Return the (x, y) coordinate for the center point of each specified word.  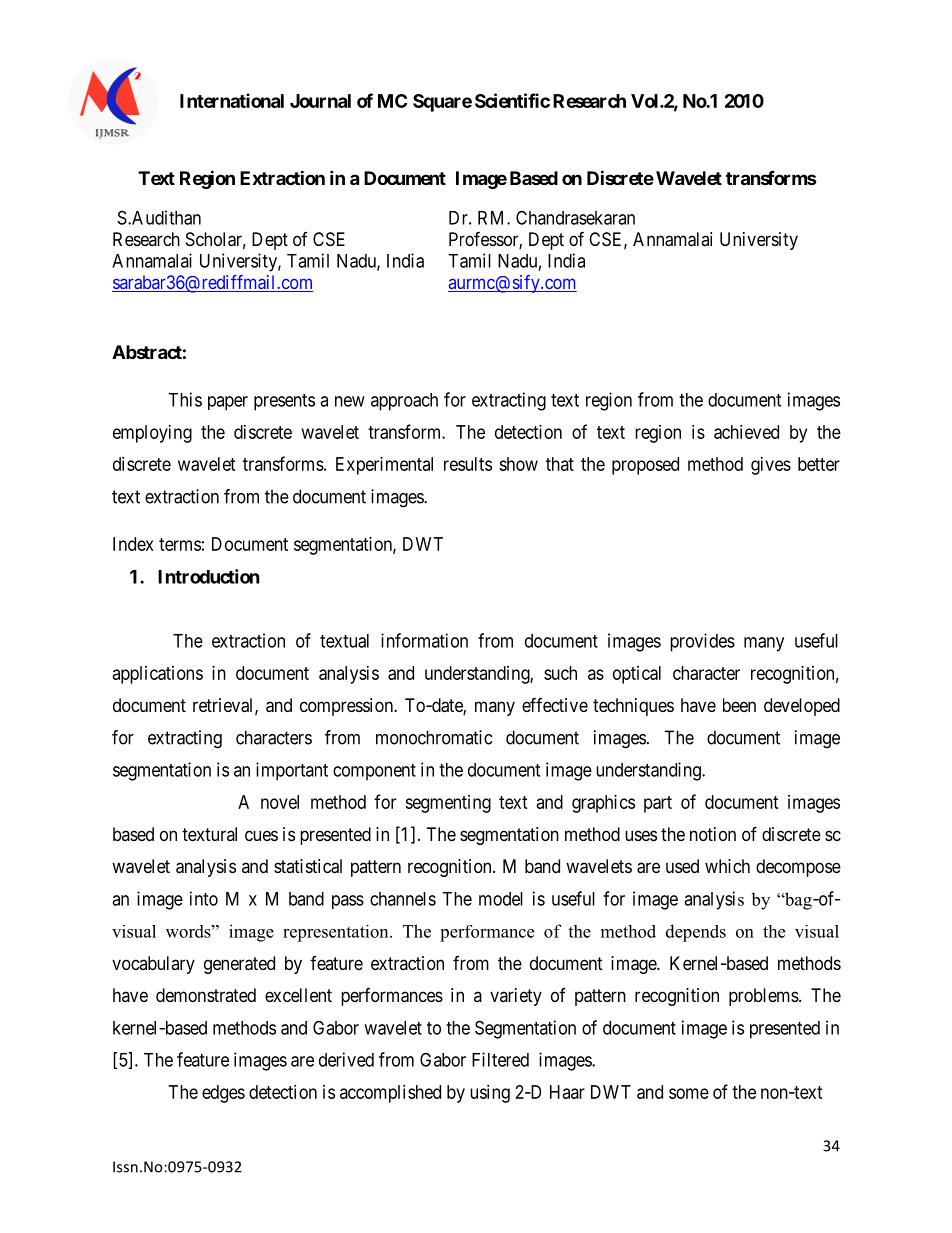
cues (261, 835)
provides (702, 642)
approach (404, 402)
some (689, 1093)
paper (228, 403)
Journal (320, 101)
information (424, 640)
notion (713, 834)
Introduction (209, 576)
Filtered (500, 1059)
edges (223, 1094)
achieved (746, 432)
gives (771, 466)
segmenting (448, 804)
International (232, 100)
